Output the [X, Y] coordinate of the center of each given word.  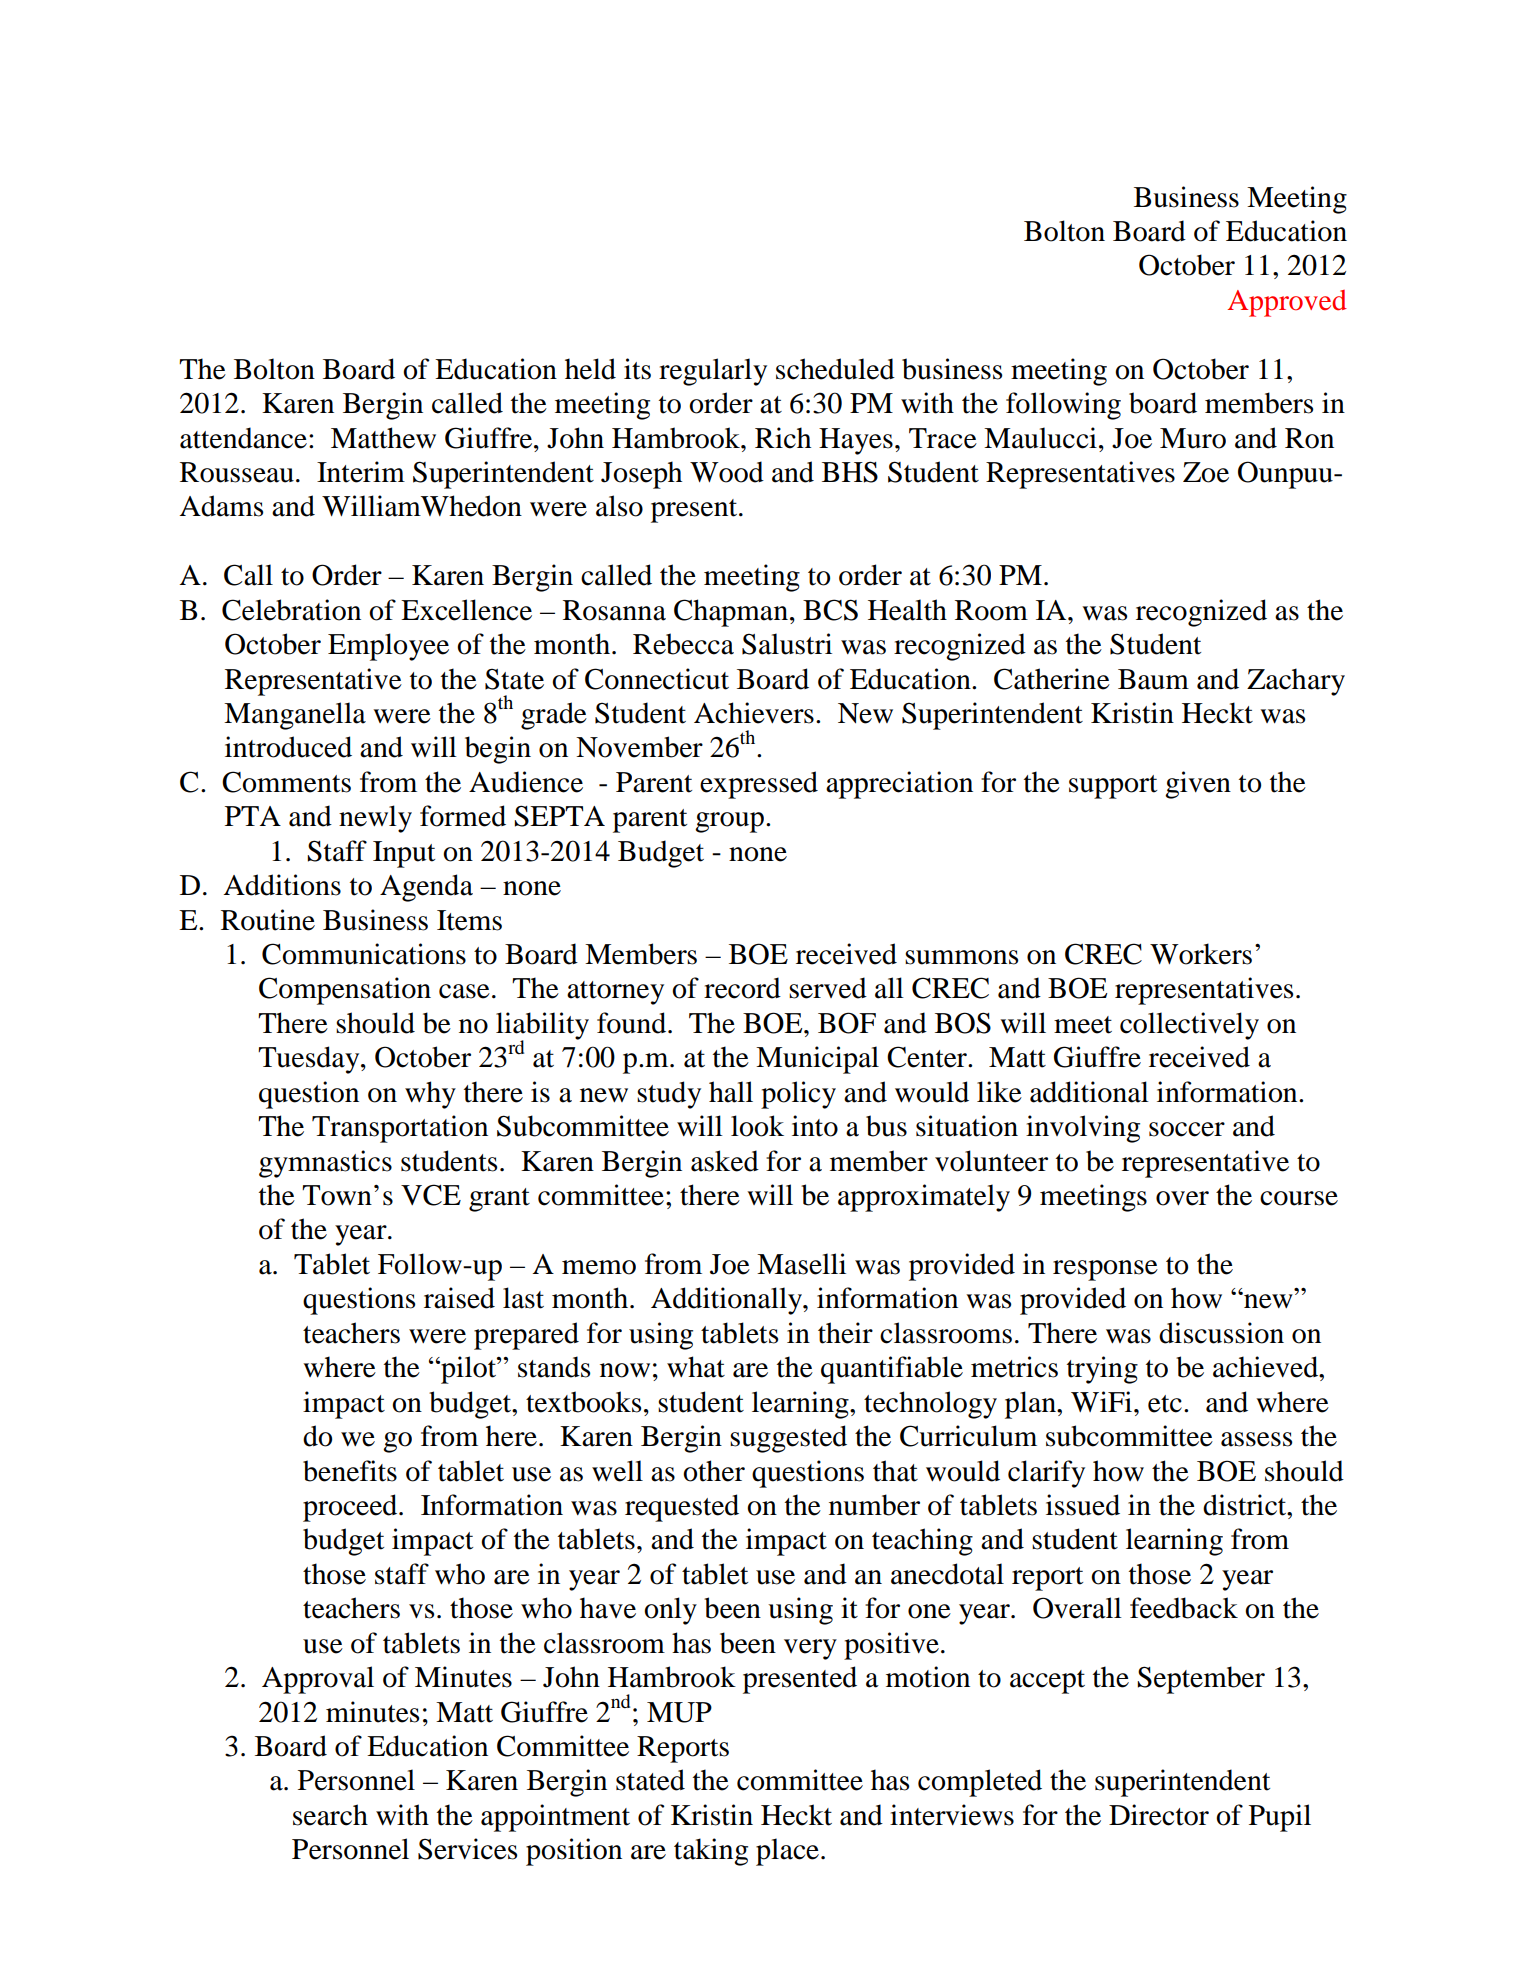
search [330, 1815]
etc [1165, 1404]
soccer [1187, 1129]
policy [798, 1095]
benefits [350, 1471]
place [787, 1852]
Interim [361, 472]
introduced [288, 747]
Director [1159, 1815]
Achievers [754, 713]
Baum [1153, 679]
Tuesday [310, 1060]
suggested [788, 1439]
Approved [1287, 303]
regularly [713, 372]
